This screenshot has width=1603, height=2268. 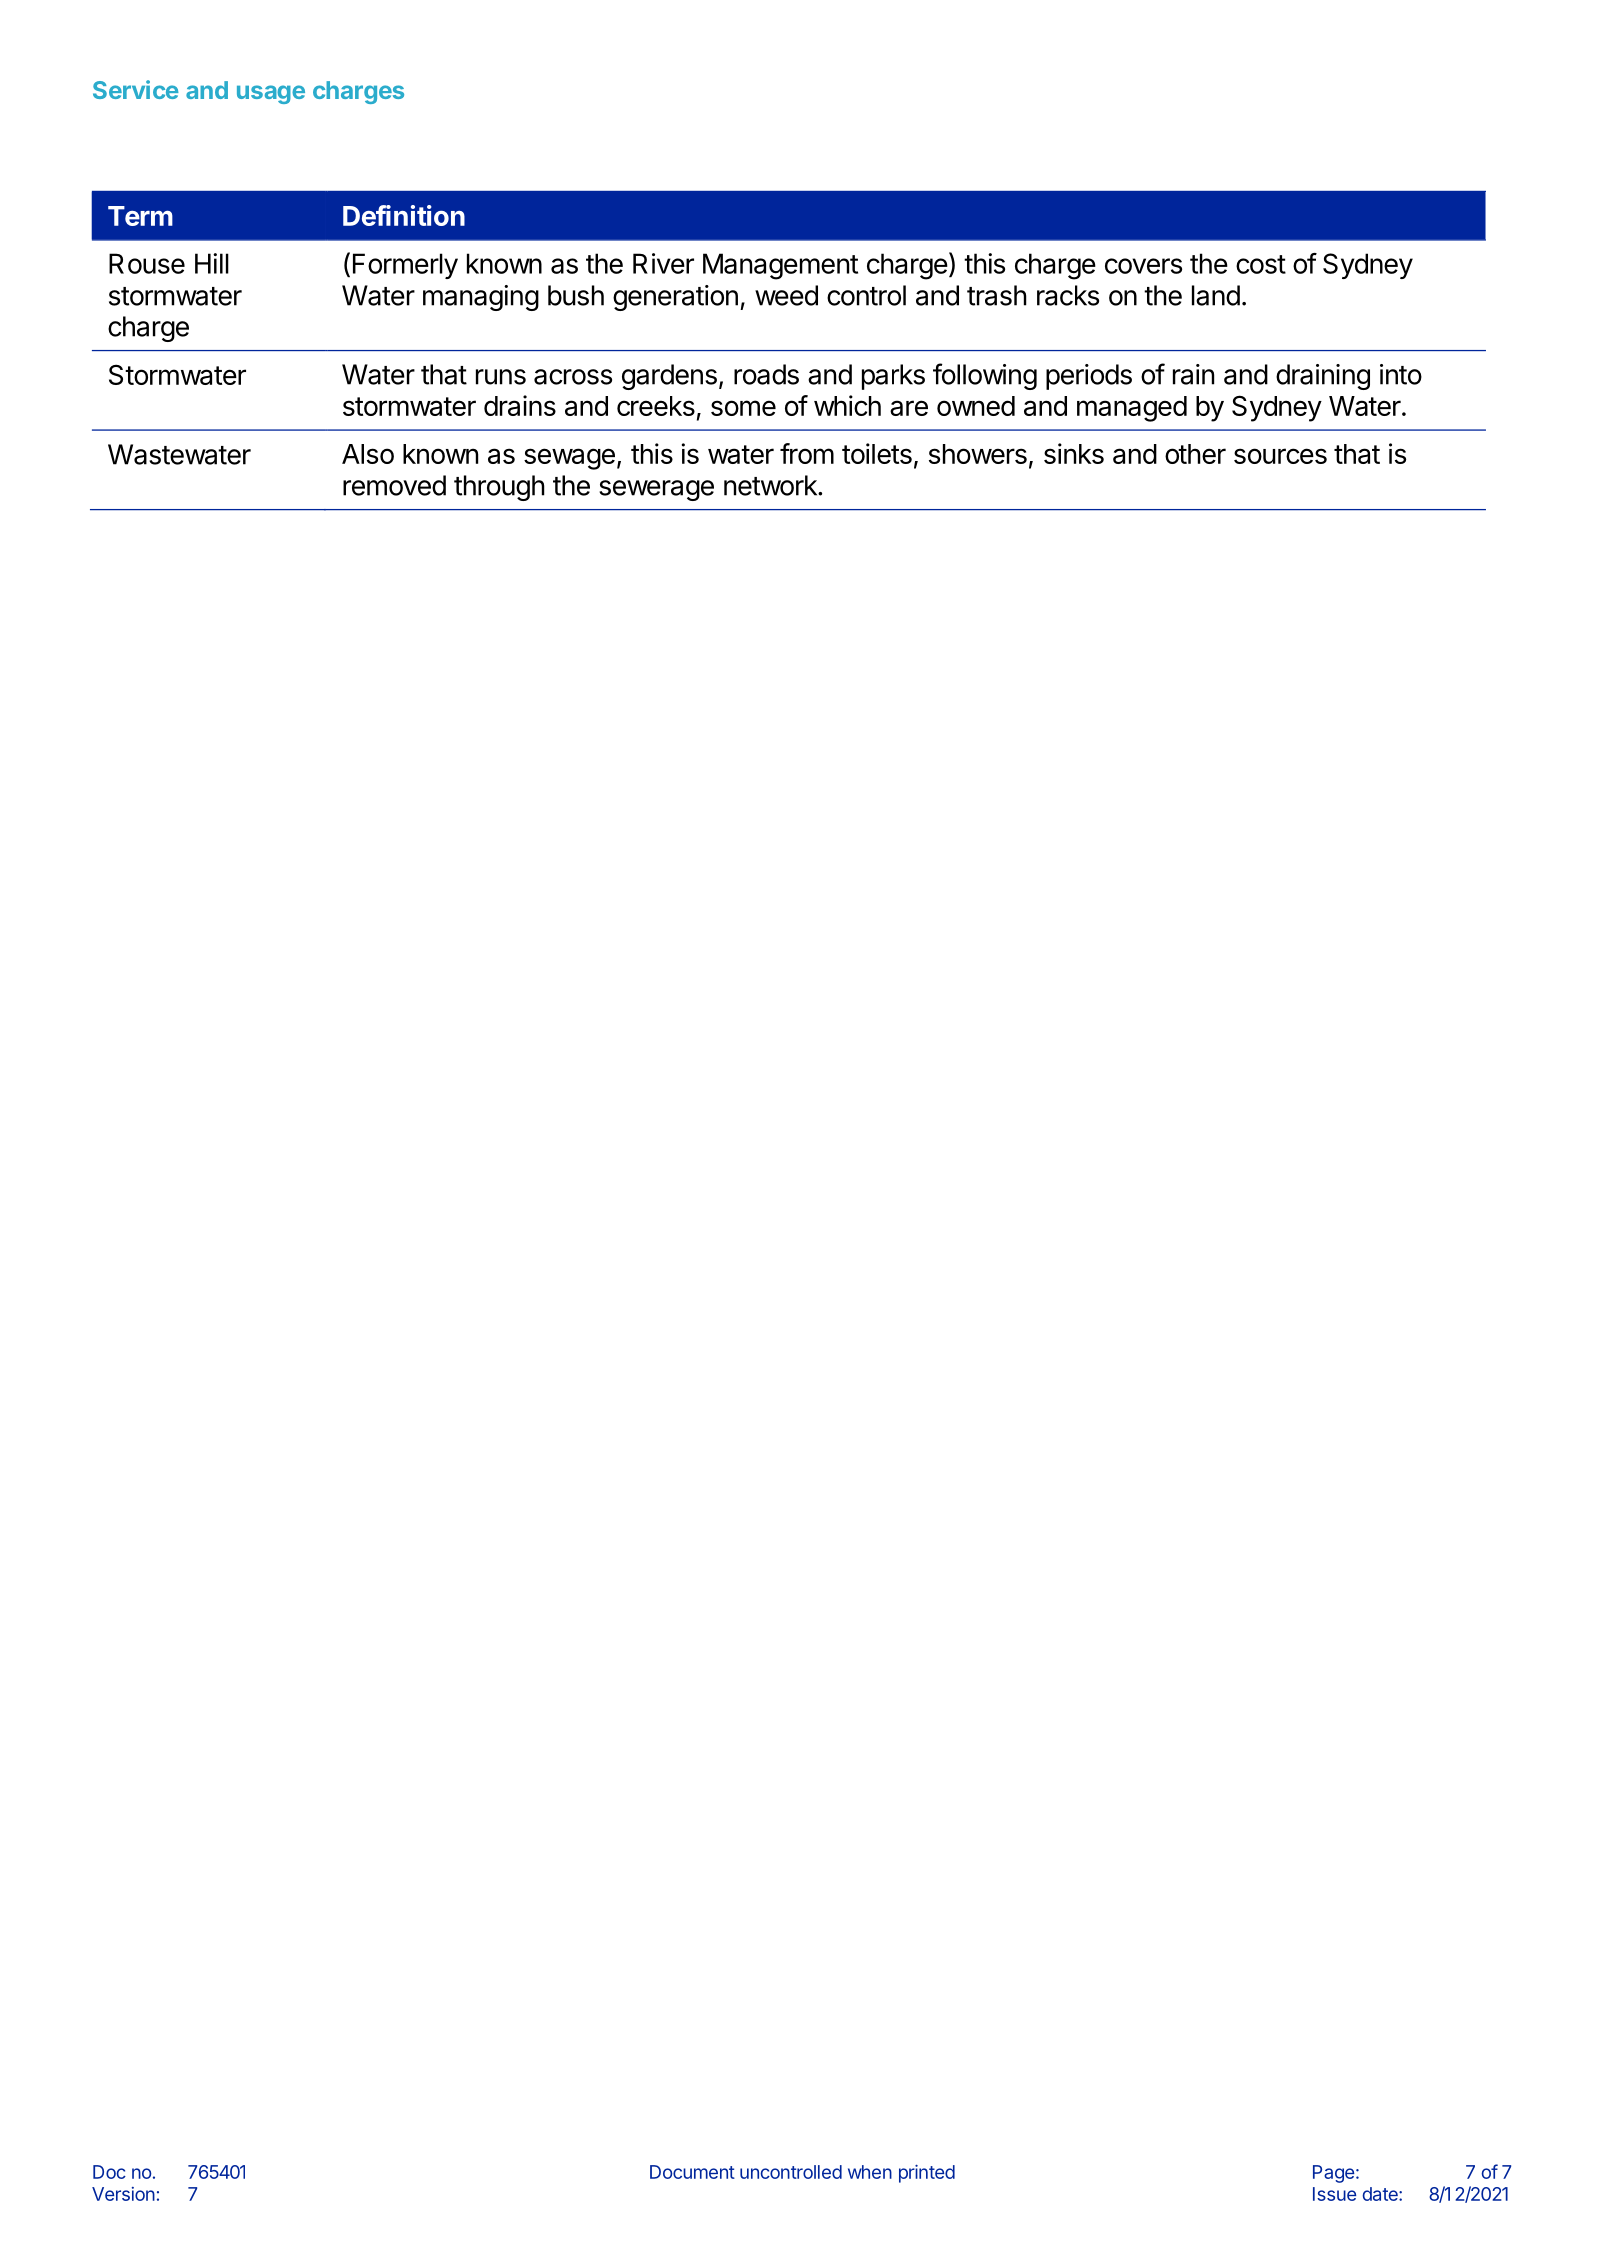 What do you see at coordinates (656, 490) in the screenshot?
I see `sewerage` at bounding box center [656, 490].
